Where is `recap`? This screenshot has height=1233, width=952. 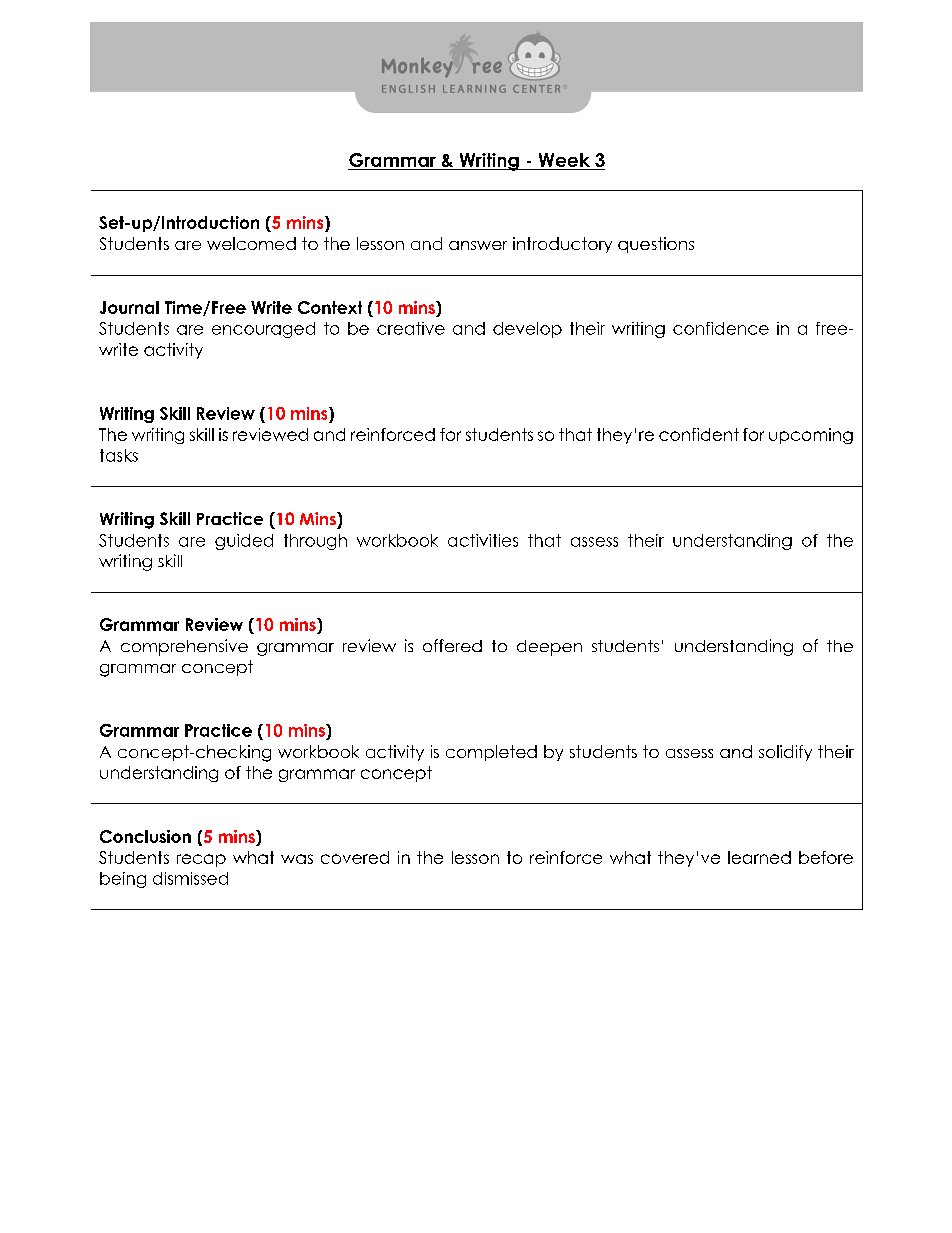 recap is located at coordinates (201, 860).
